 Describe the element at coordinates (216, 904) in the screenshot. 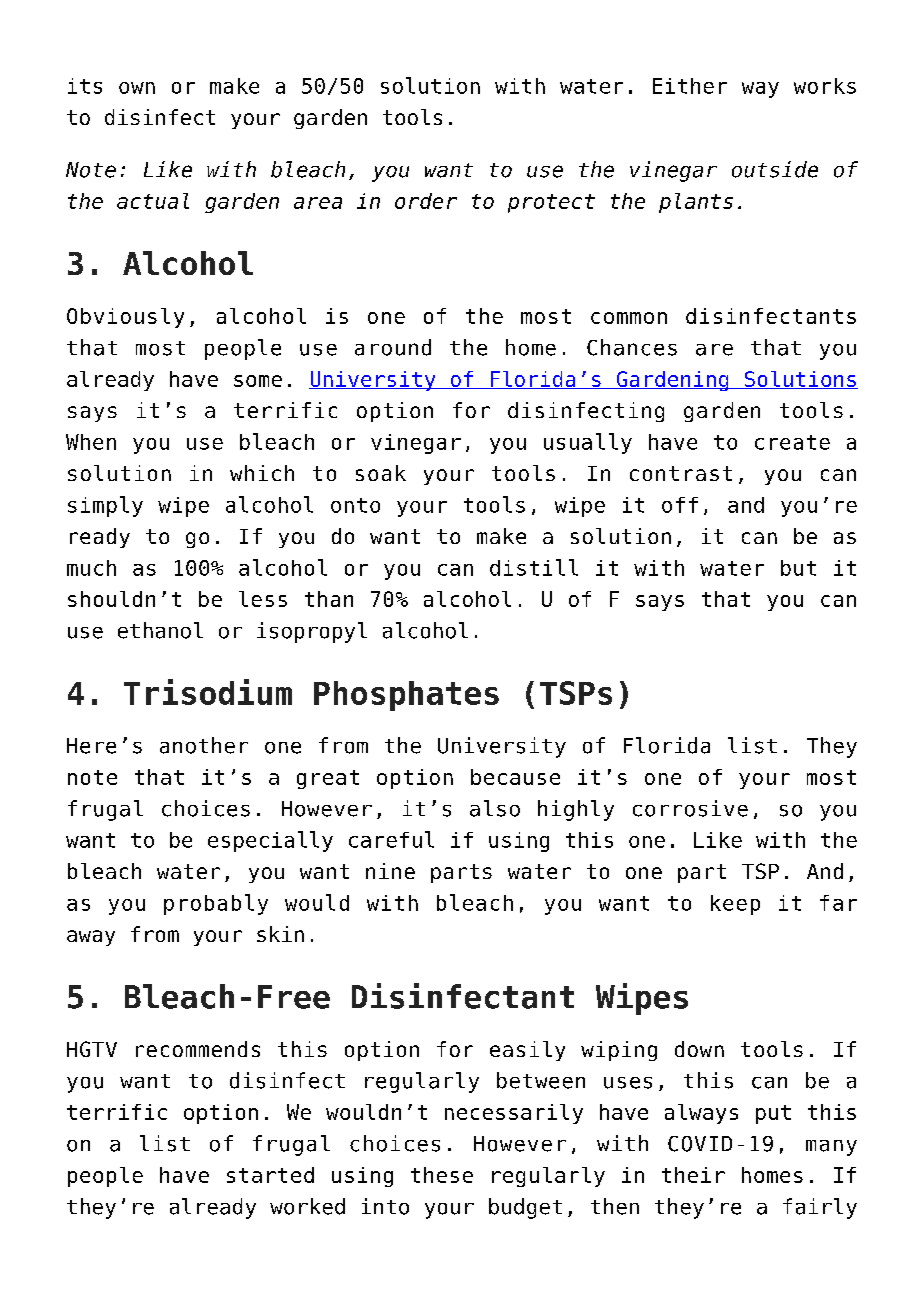

I see `probably` at that location.
